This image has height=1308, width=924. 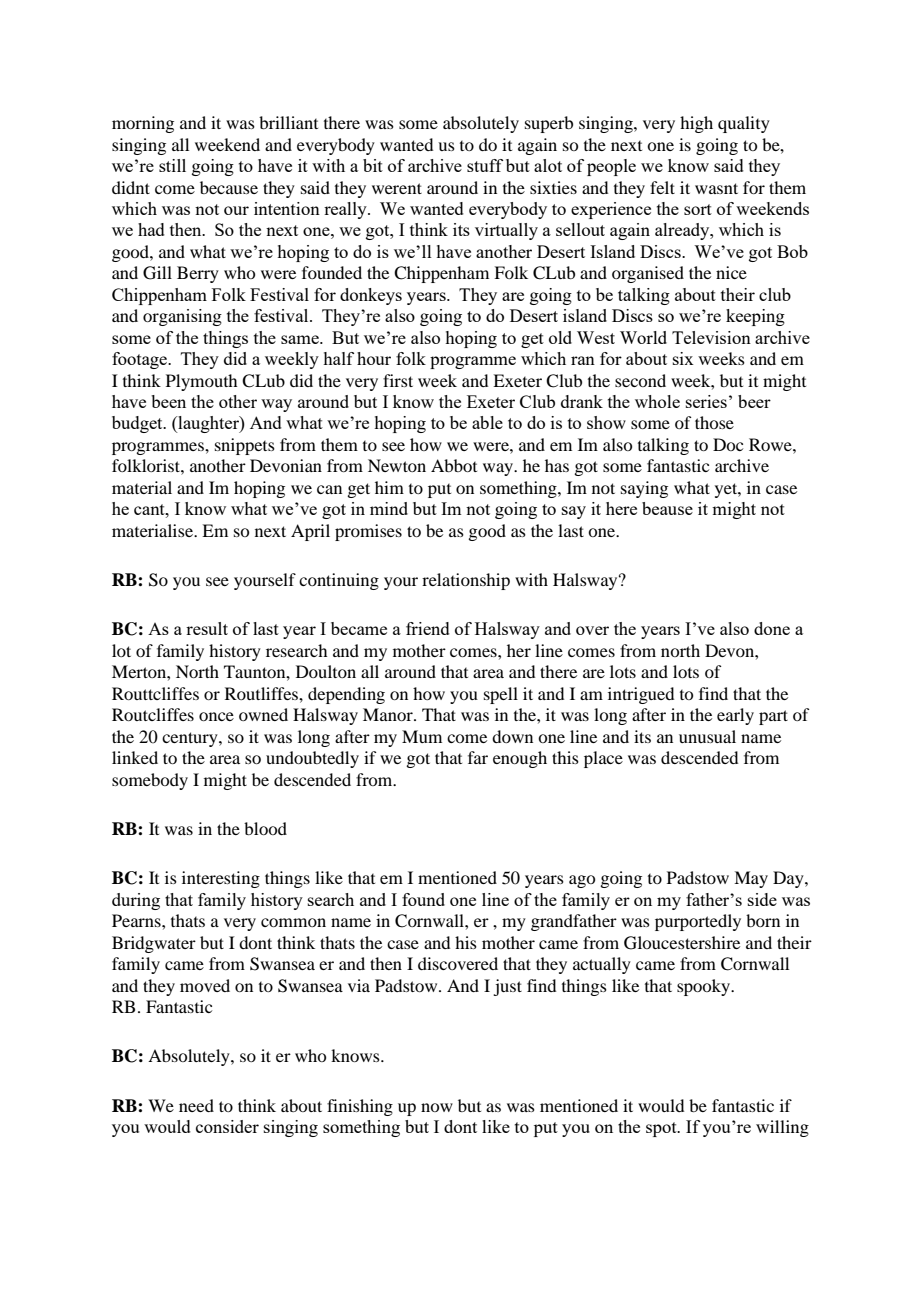 What do you see at coordinates (707, 736) in the image?
I see `unusual` at bounding box center [707, 736].
